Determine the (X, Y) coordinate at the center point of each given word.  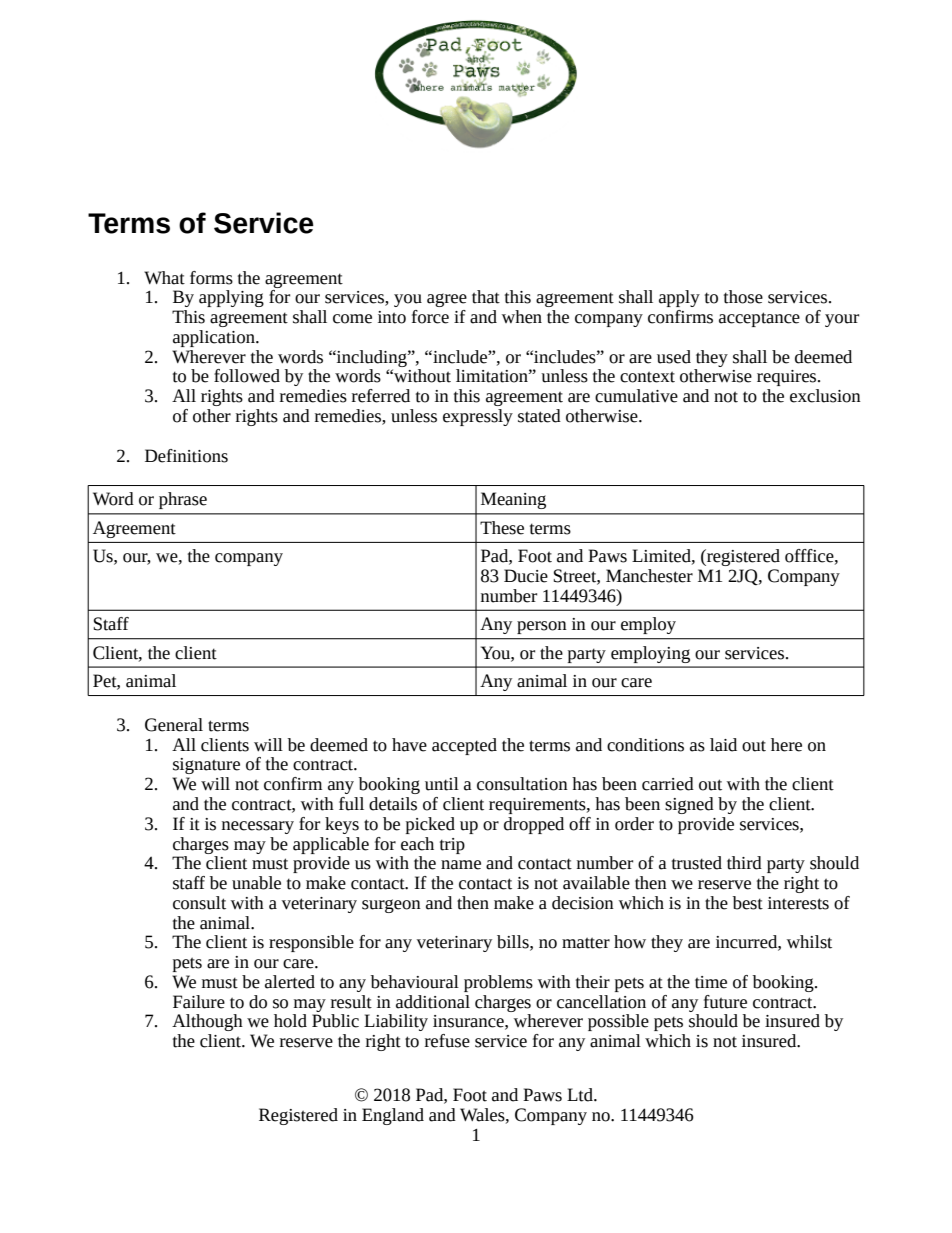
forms (211, 278)
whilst (809, 942)
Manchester (649, 576)
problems (498, 983)
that (486, 297)
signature (206, 766)
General (174, 725)
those (743, 297)
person (542, 627)
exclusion (825, 396)
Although (207, 1022)
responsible (311, 943)
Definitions (186, 456)
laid (723, 745)
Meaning (513, 500)
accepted (464, 746)
